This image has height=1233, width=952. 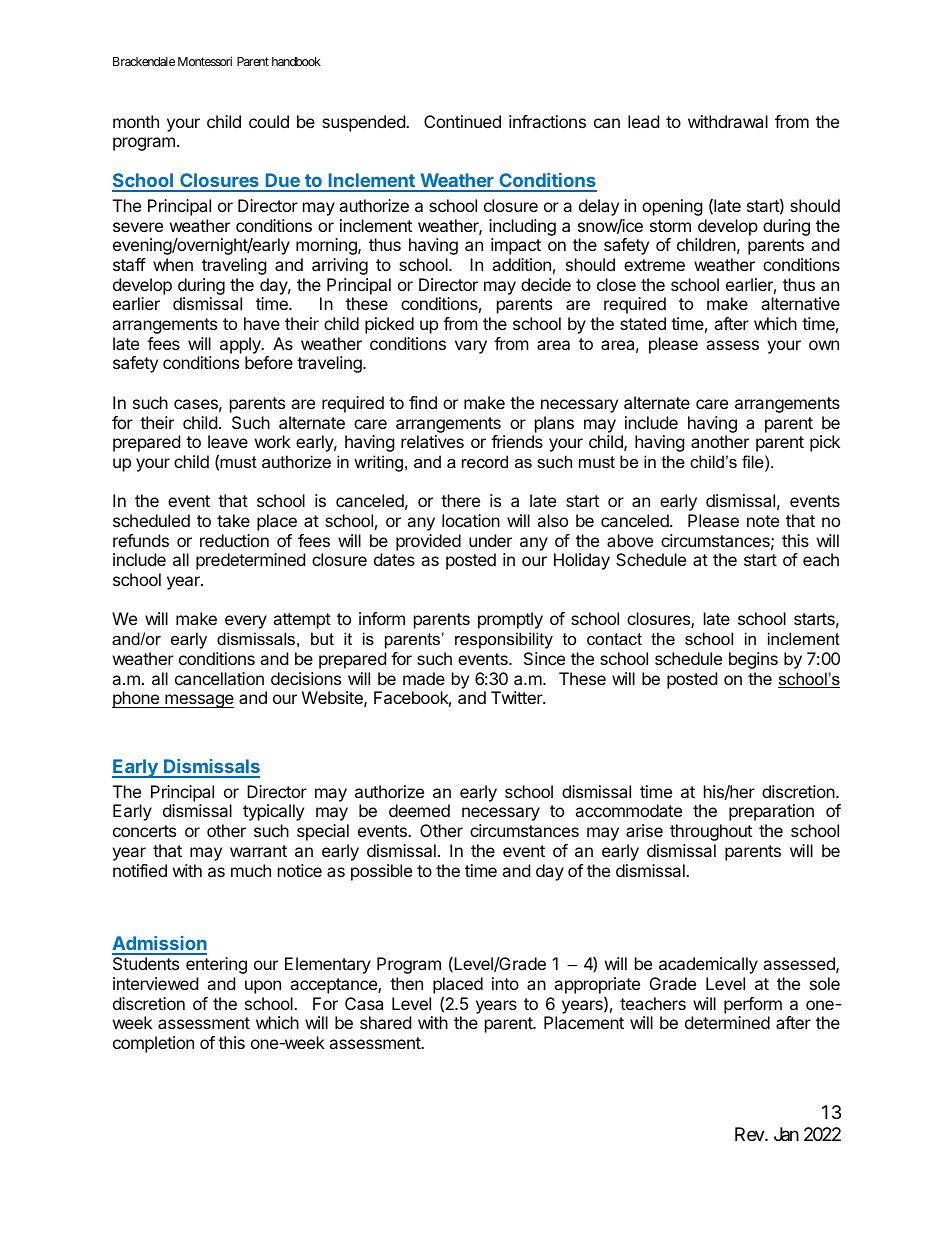 What do you see at coordinates (643, 121) in the image?
I see `lead` at bounding box center [643, 121].
